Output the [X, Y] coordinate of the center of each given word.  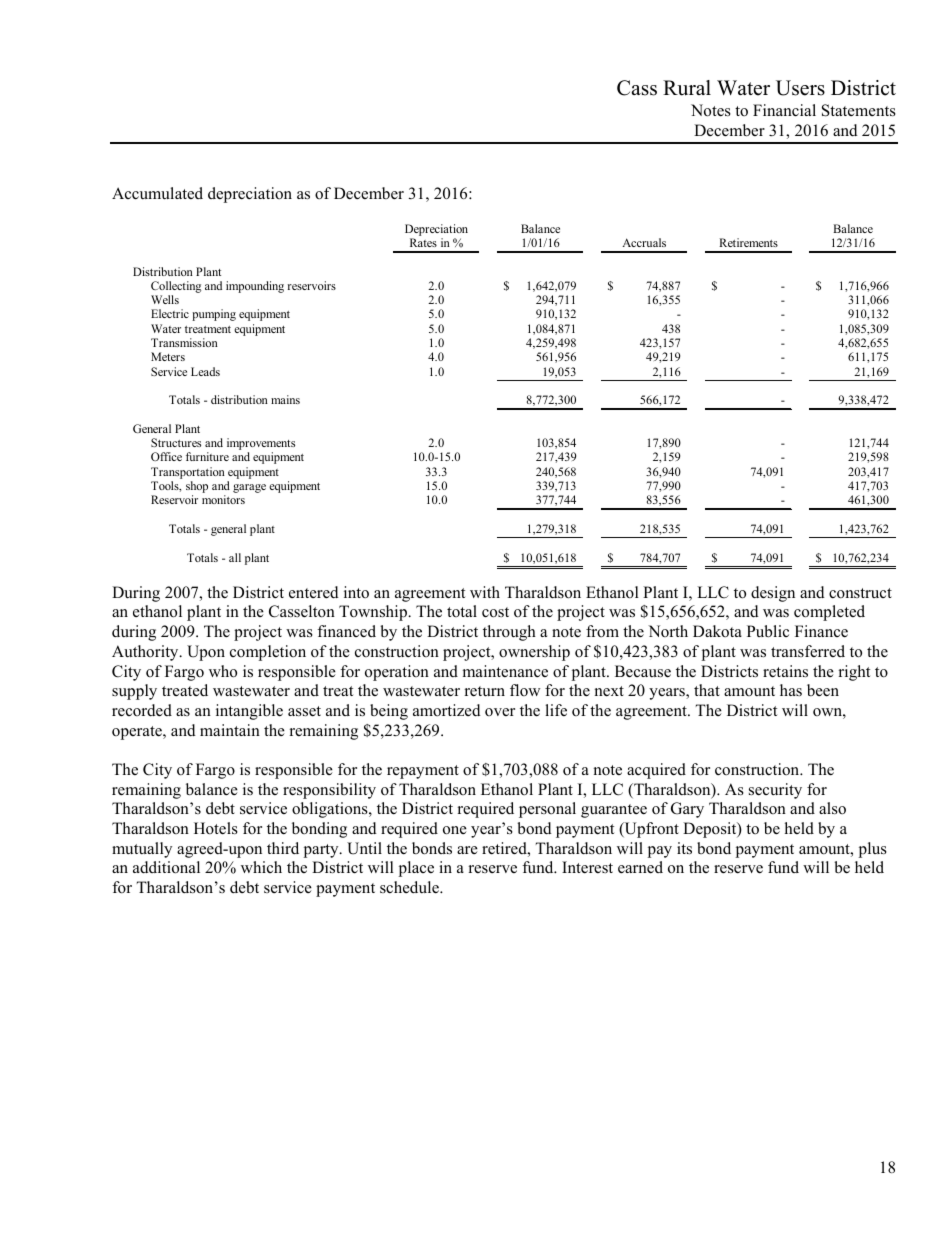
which [261, 867]
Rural [687, 88]
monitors [223, 499]
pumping [214, 315]
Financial [784, 110]
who [223, 671]
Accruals [644, 242]
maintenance [505, 671]
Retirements [748, 242]
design [773, 594]
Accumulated [157, 193]
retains [785, 671]
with [485, 592]
